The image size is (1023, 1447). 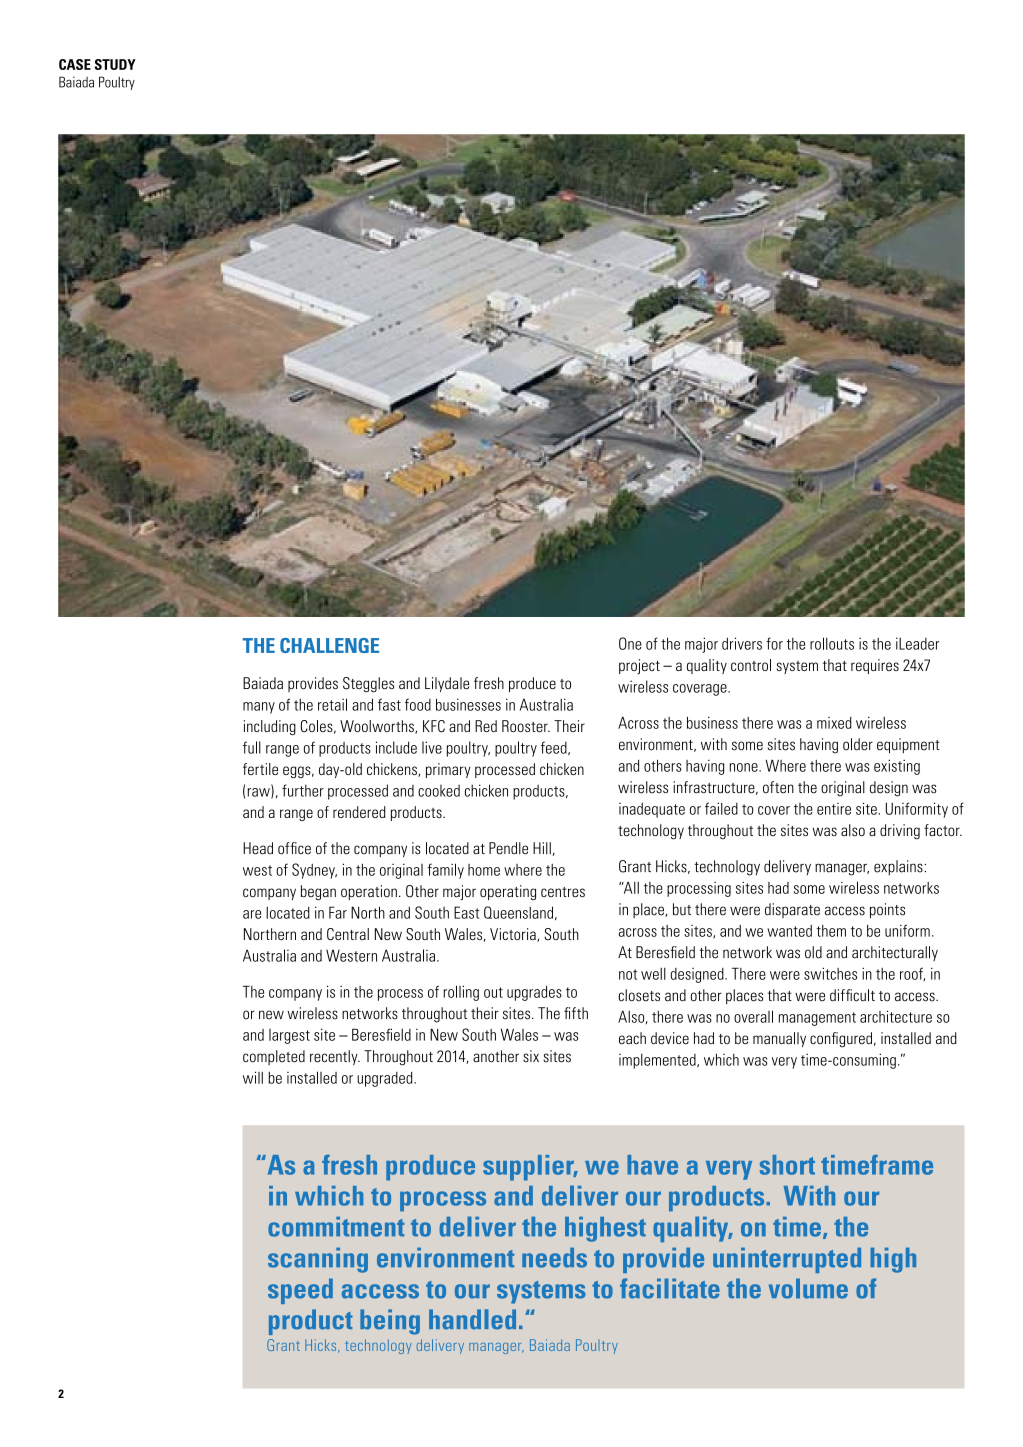 I want to click on operating, so click(x=508, y=893).
